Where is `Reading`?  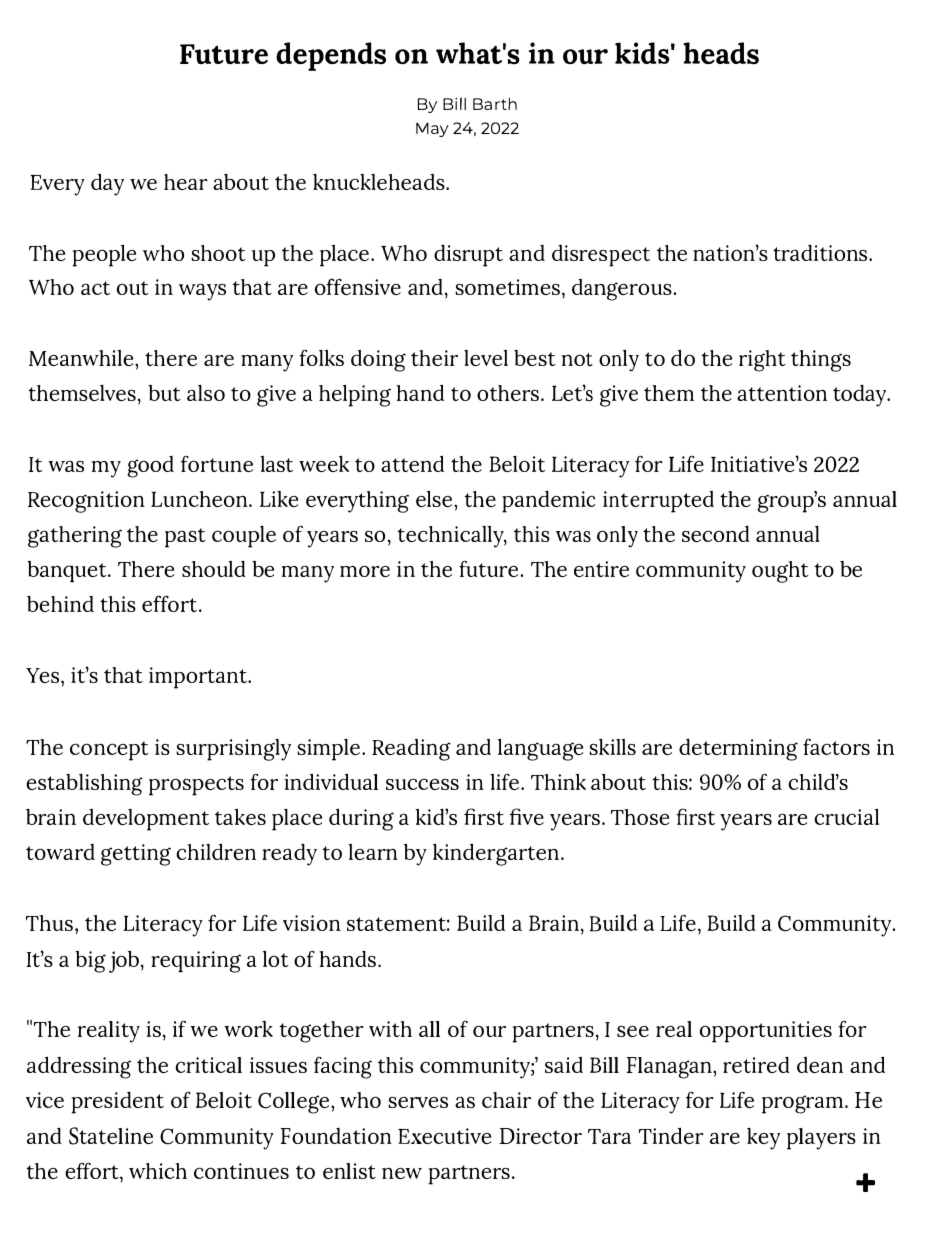 Reading is located at coordinates (411, 750).
